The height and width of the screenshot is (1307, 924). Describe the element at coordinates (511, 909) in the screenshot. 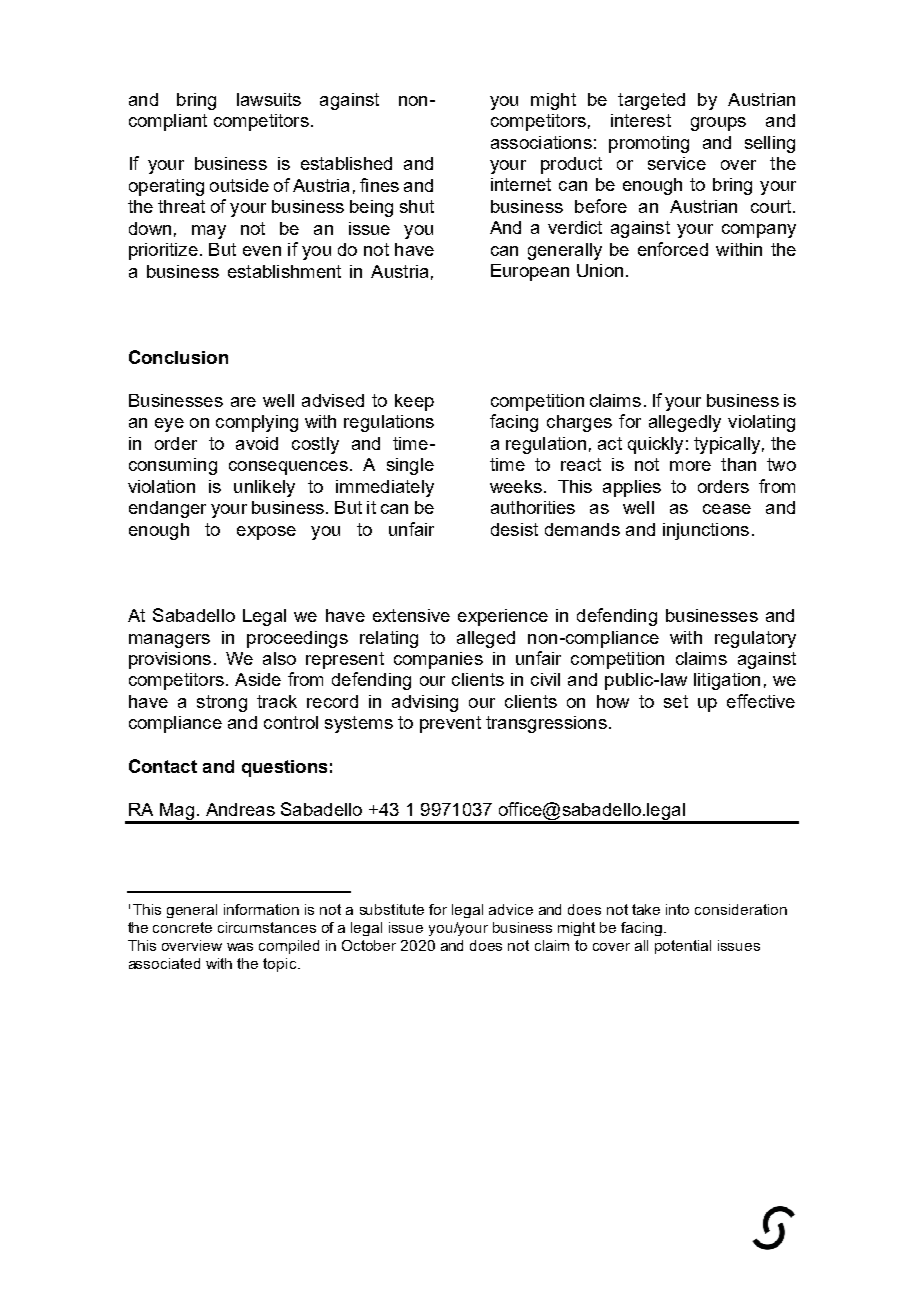

I see `advice` at that location.
